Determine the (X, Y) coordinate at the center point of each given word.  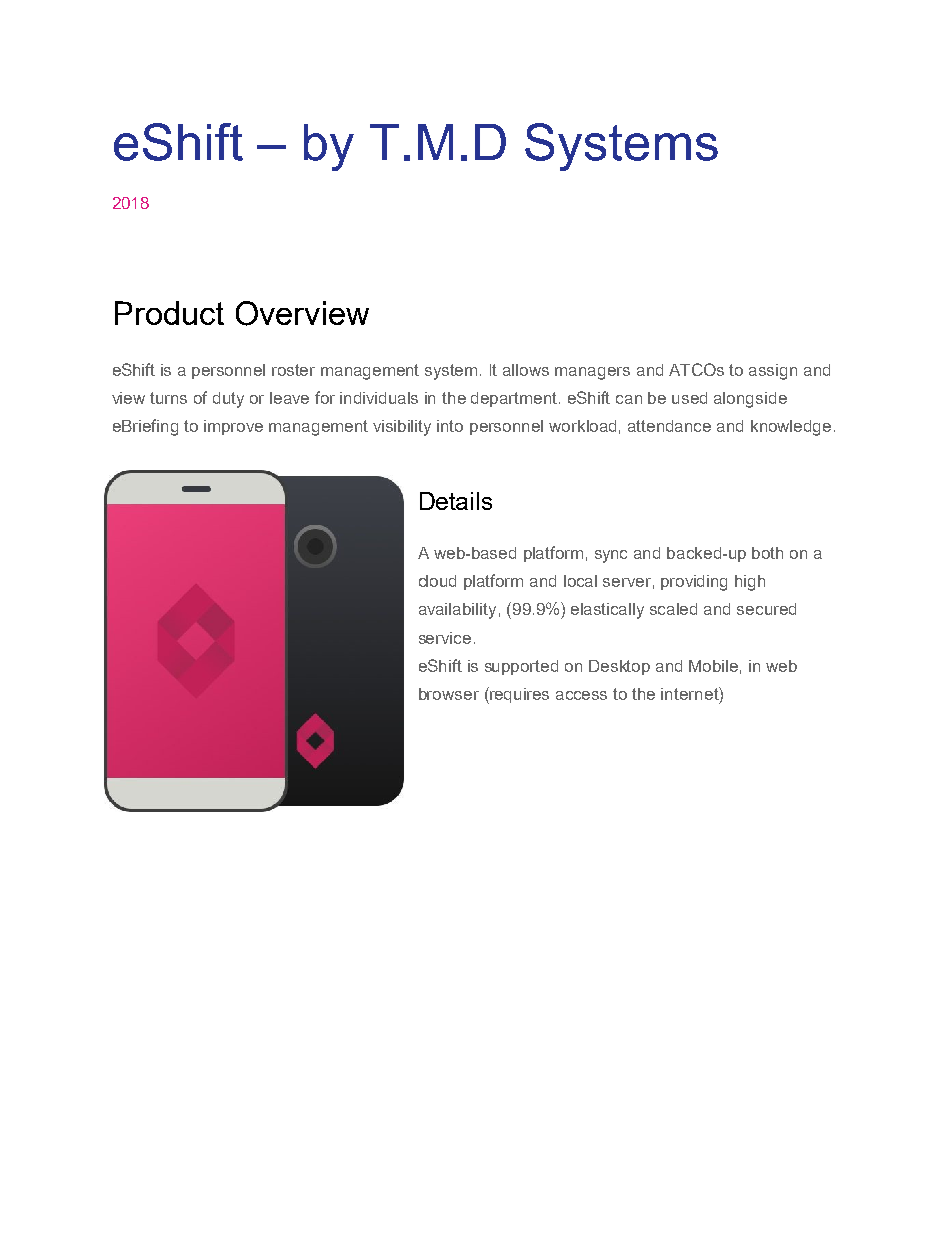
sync (611, 556)
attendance (669, 426)
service (445, 638)
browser (449, 694)
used (689, 398)
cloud (437, 581)
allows (526, 370)
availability (457, 611)
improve (233, 427)
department (515, 399)
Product (169, 313)
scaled (673, 609)
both (767, 553)
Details (456, 501)
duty (228, 400)
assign (773, 372)
